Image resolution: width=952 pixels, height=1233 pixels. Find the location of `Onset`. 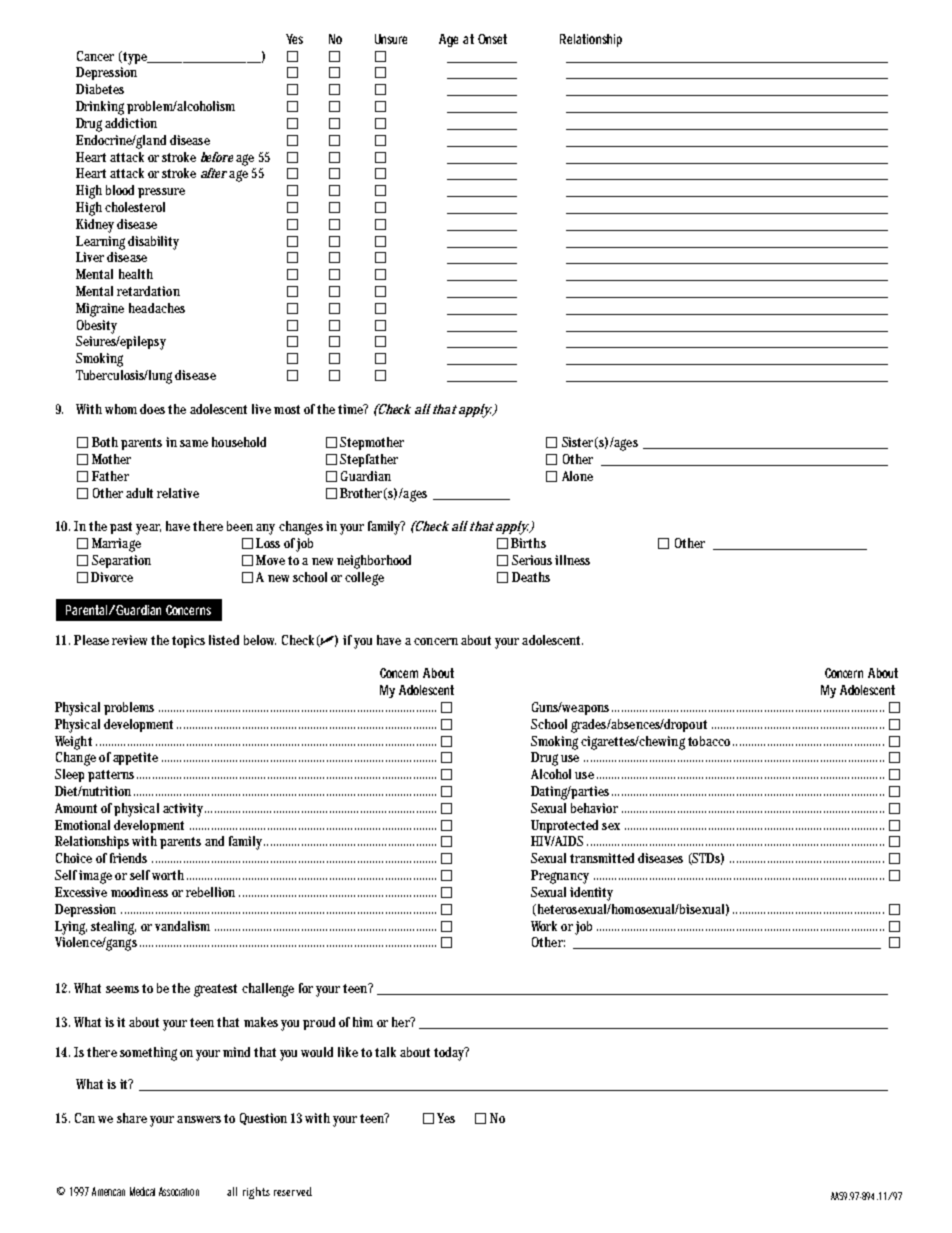

Onset is located at coordinates (492, 39).
